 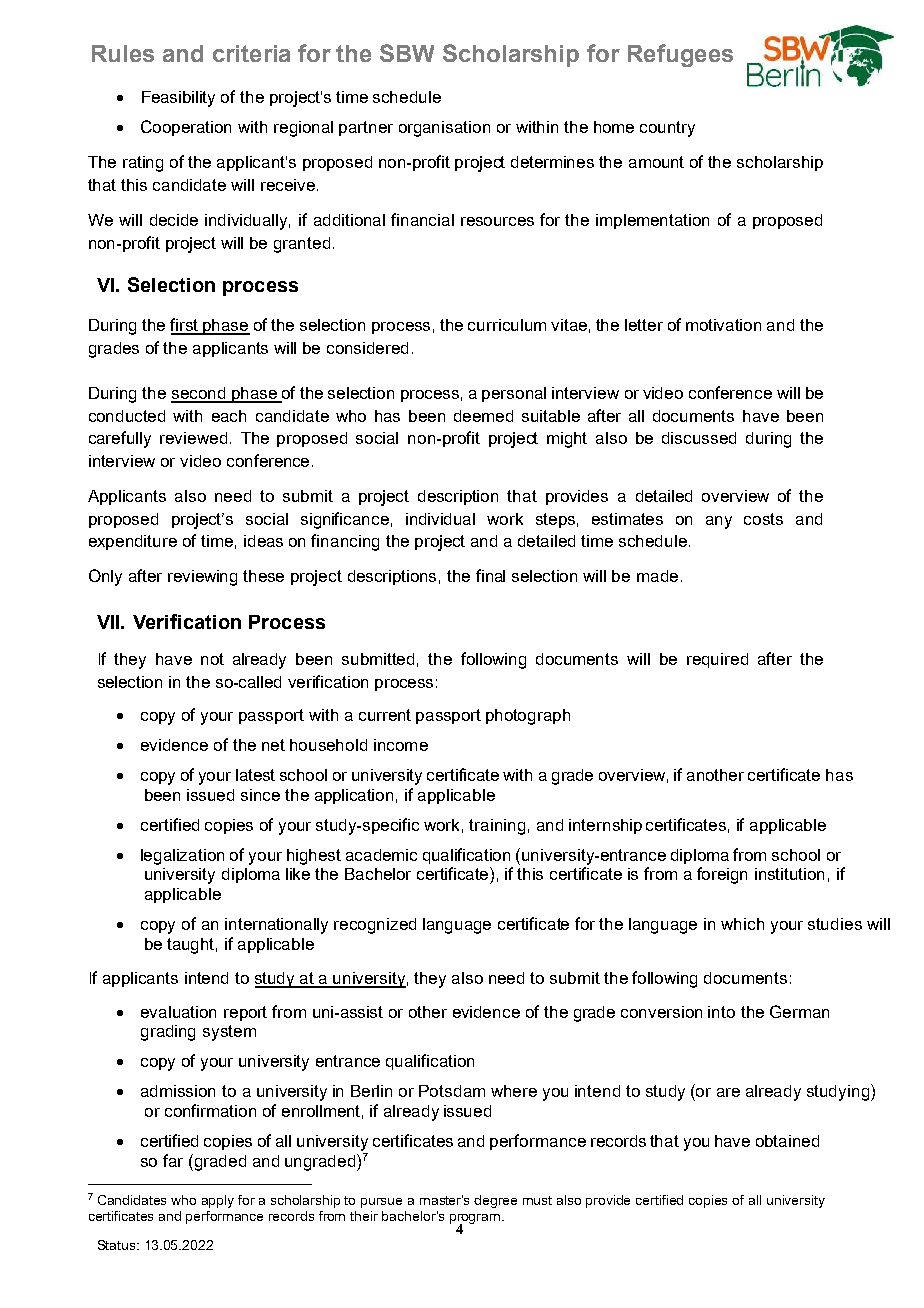 What do you see at coordinates (717, 660) in the screenshot?
I see `required` at bounding box center [717, 660].
